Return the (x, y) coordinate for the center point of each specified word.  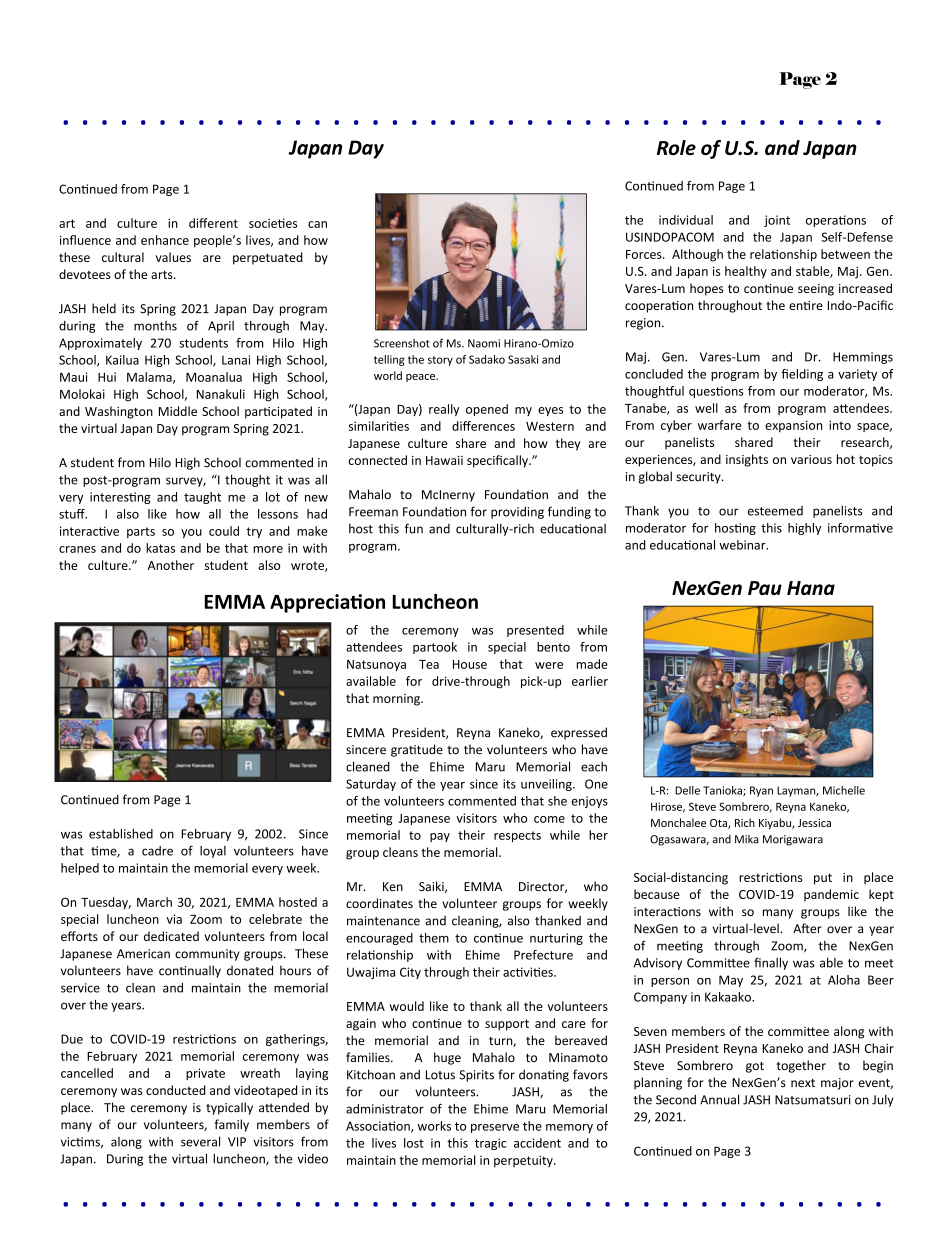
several (200, 1141)
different (213, 223)
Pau (765, 588)
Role (676, 147)
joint (777, 221)
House (470, 664)
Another (171, 565)
